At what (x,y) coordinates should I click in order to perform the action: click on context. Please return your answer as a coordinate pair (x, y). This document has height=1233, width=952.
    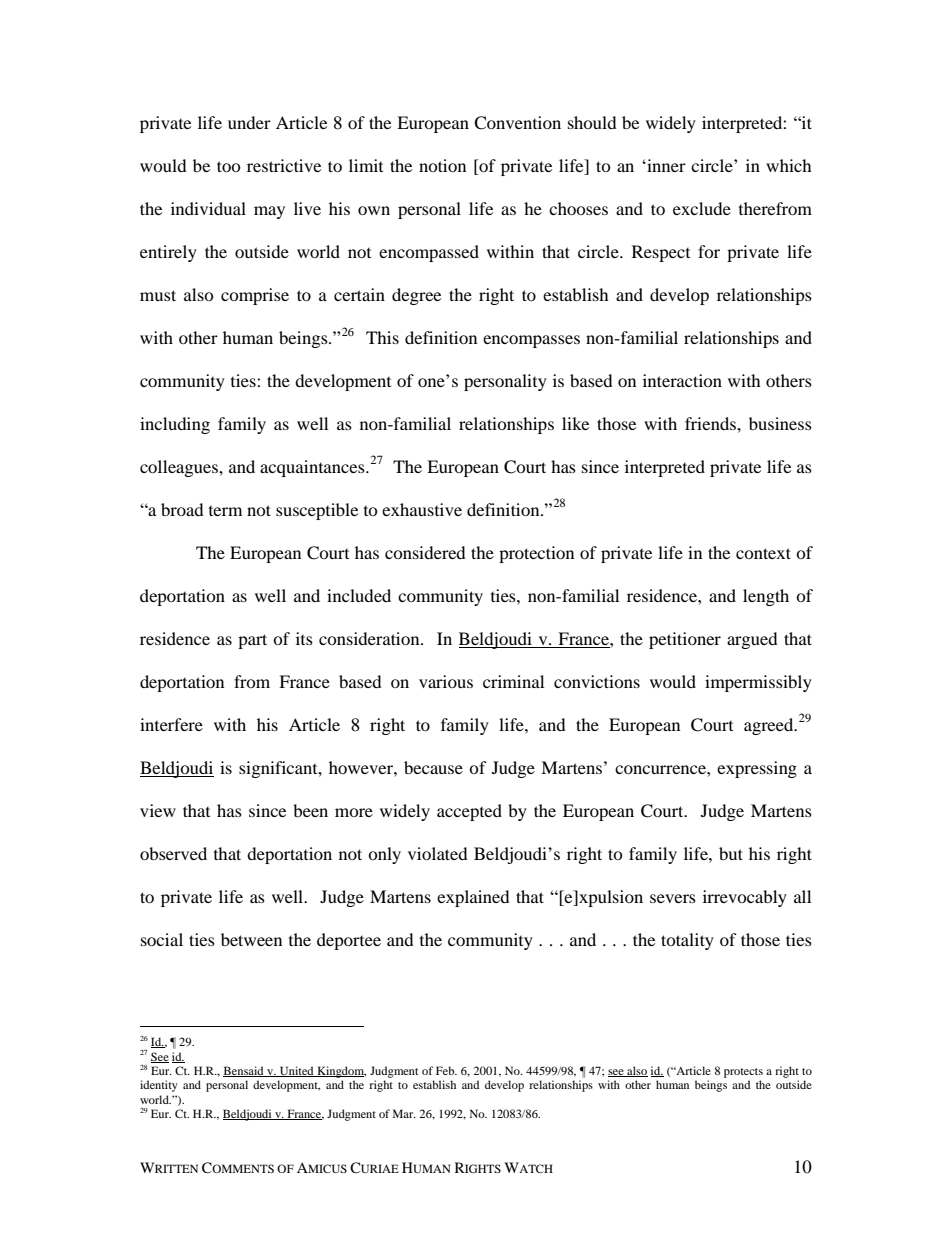
    Looking at the image, I should click on (763, 553).
